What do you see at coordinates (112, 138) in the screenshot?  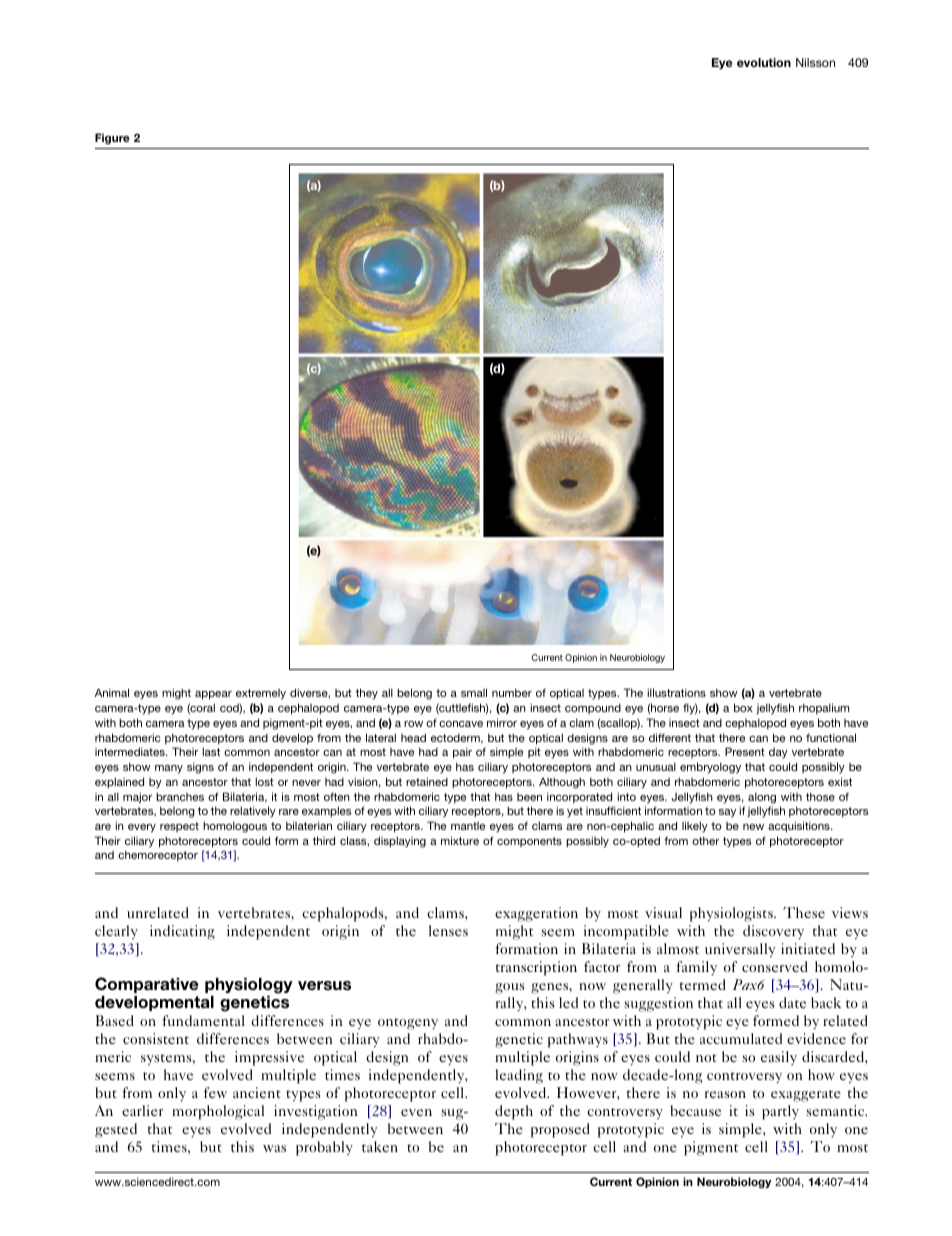 I see `Figure` at bounding box center [112, 138].
